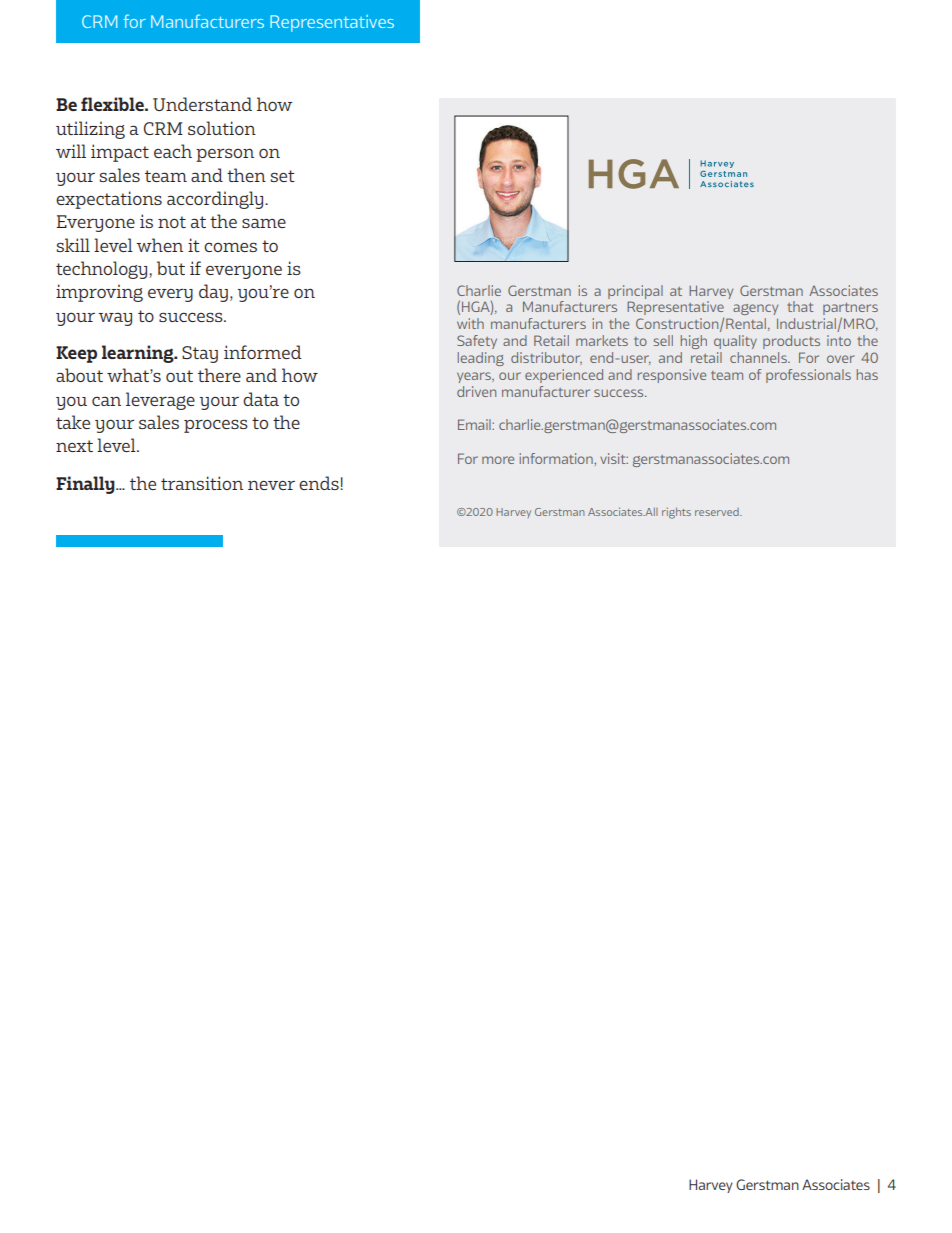 This document has height=1233, width=952. What do you see at coordinates (470, 323) in the document?
I see `with` at bounding box center [470, 323].
